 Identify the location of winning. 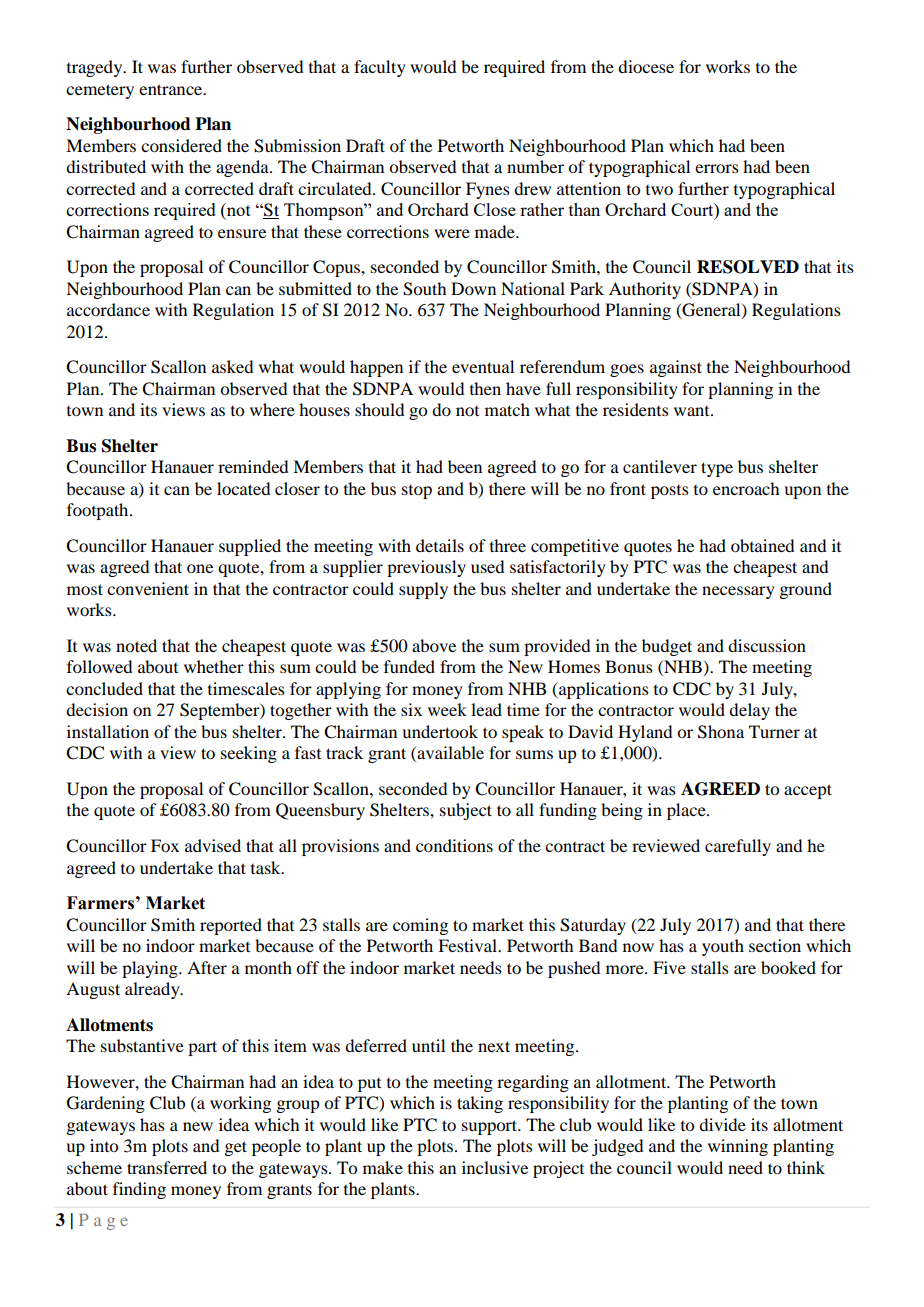
(738, 1147).
